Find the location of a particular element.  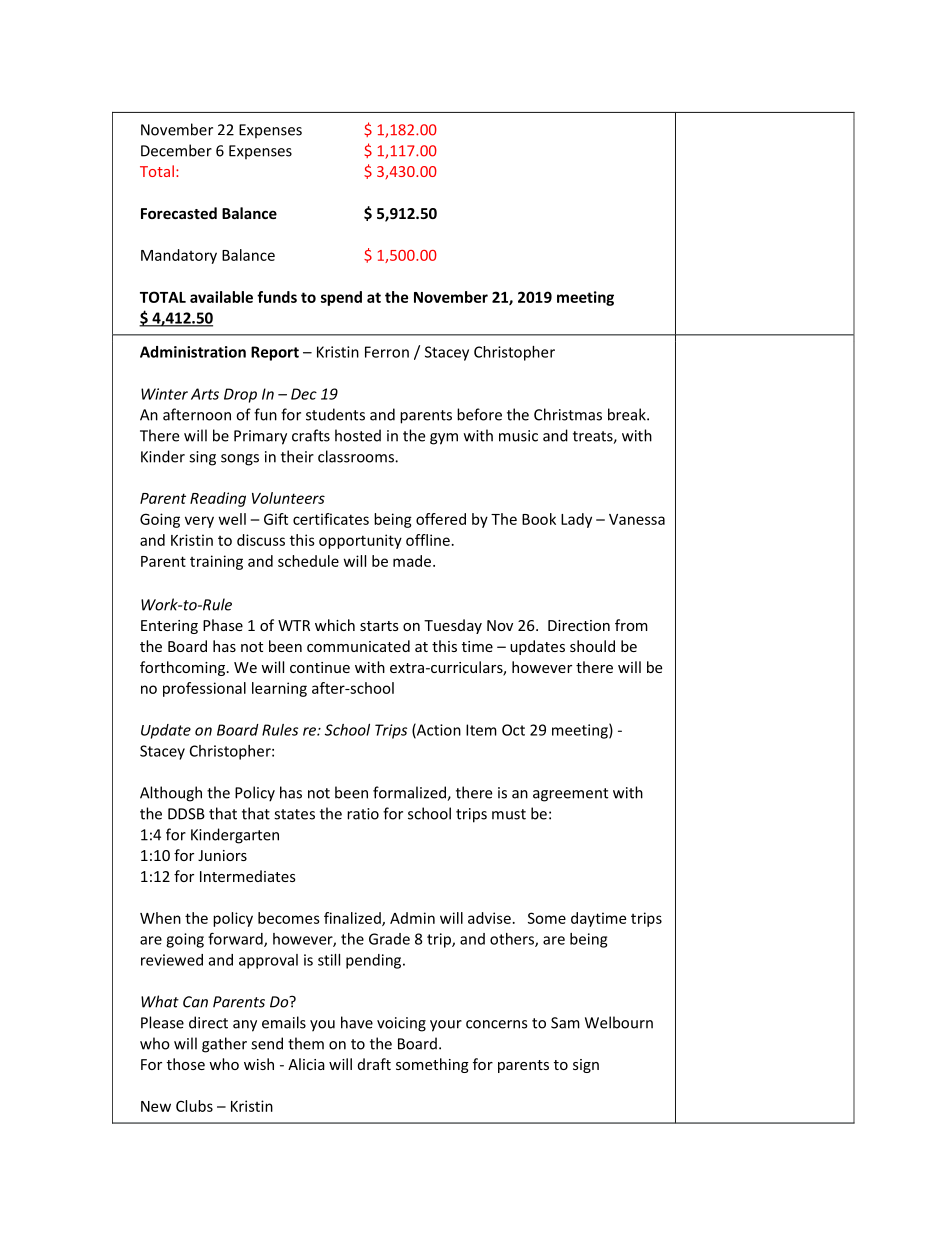

spend is located at coordinates (341, 298).
